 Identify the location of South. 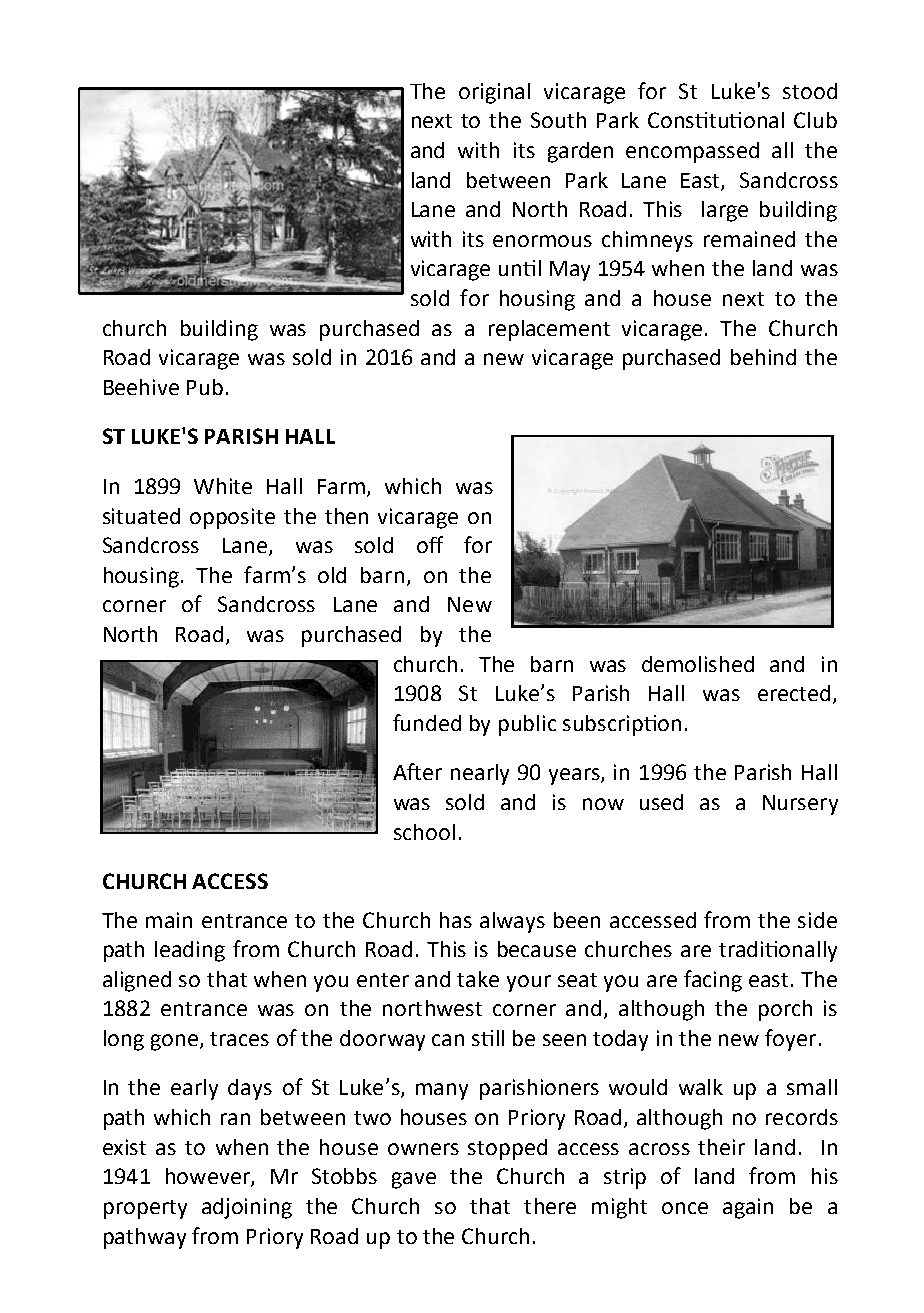
(558, 120).
